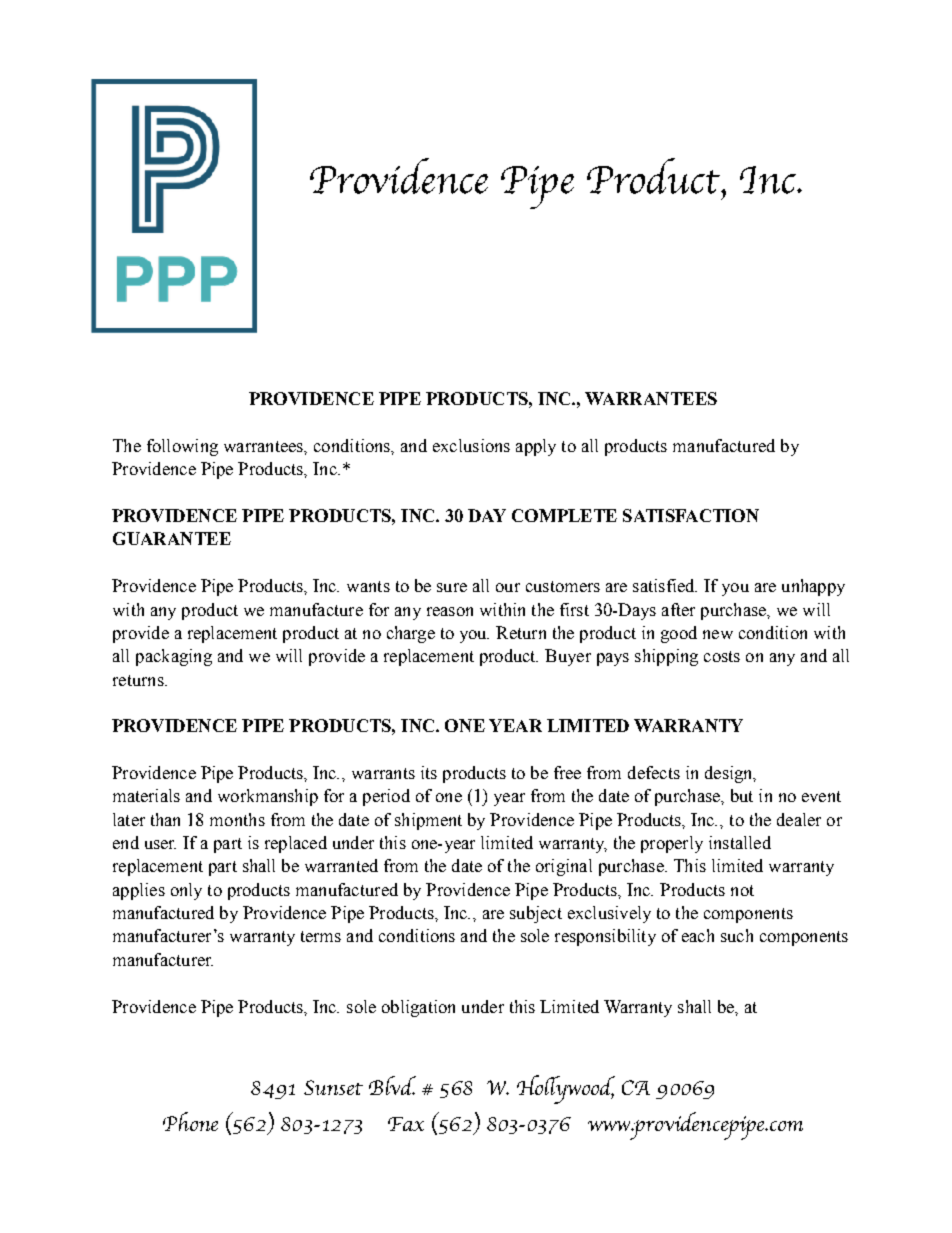  What do you see at coordinates (742, 795) in the screenshot?
I see `but` at bounding box center [742, 795].
